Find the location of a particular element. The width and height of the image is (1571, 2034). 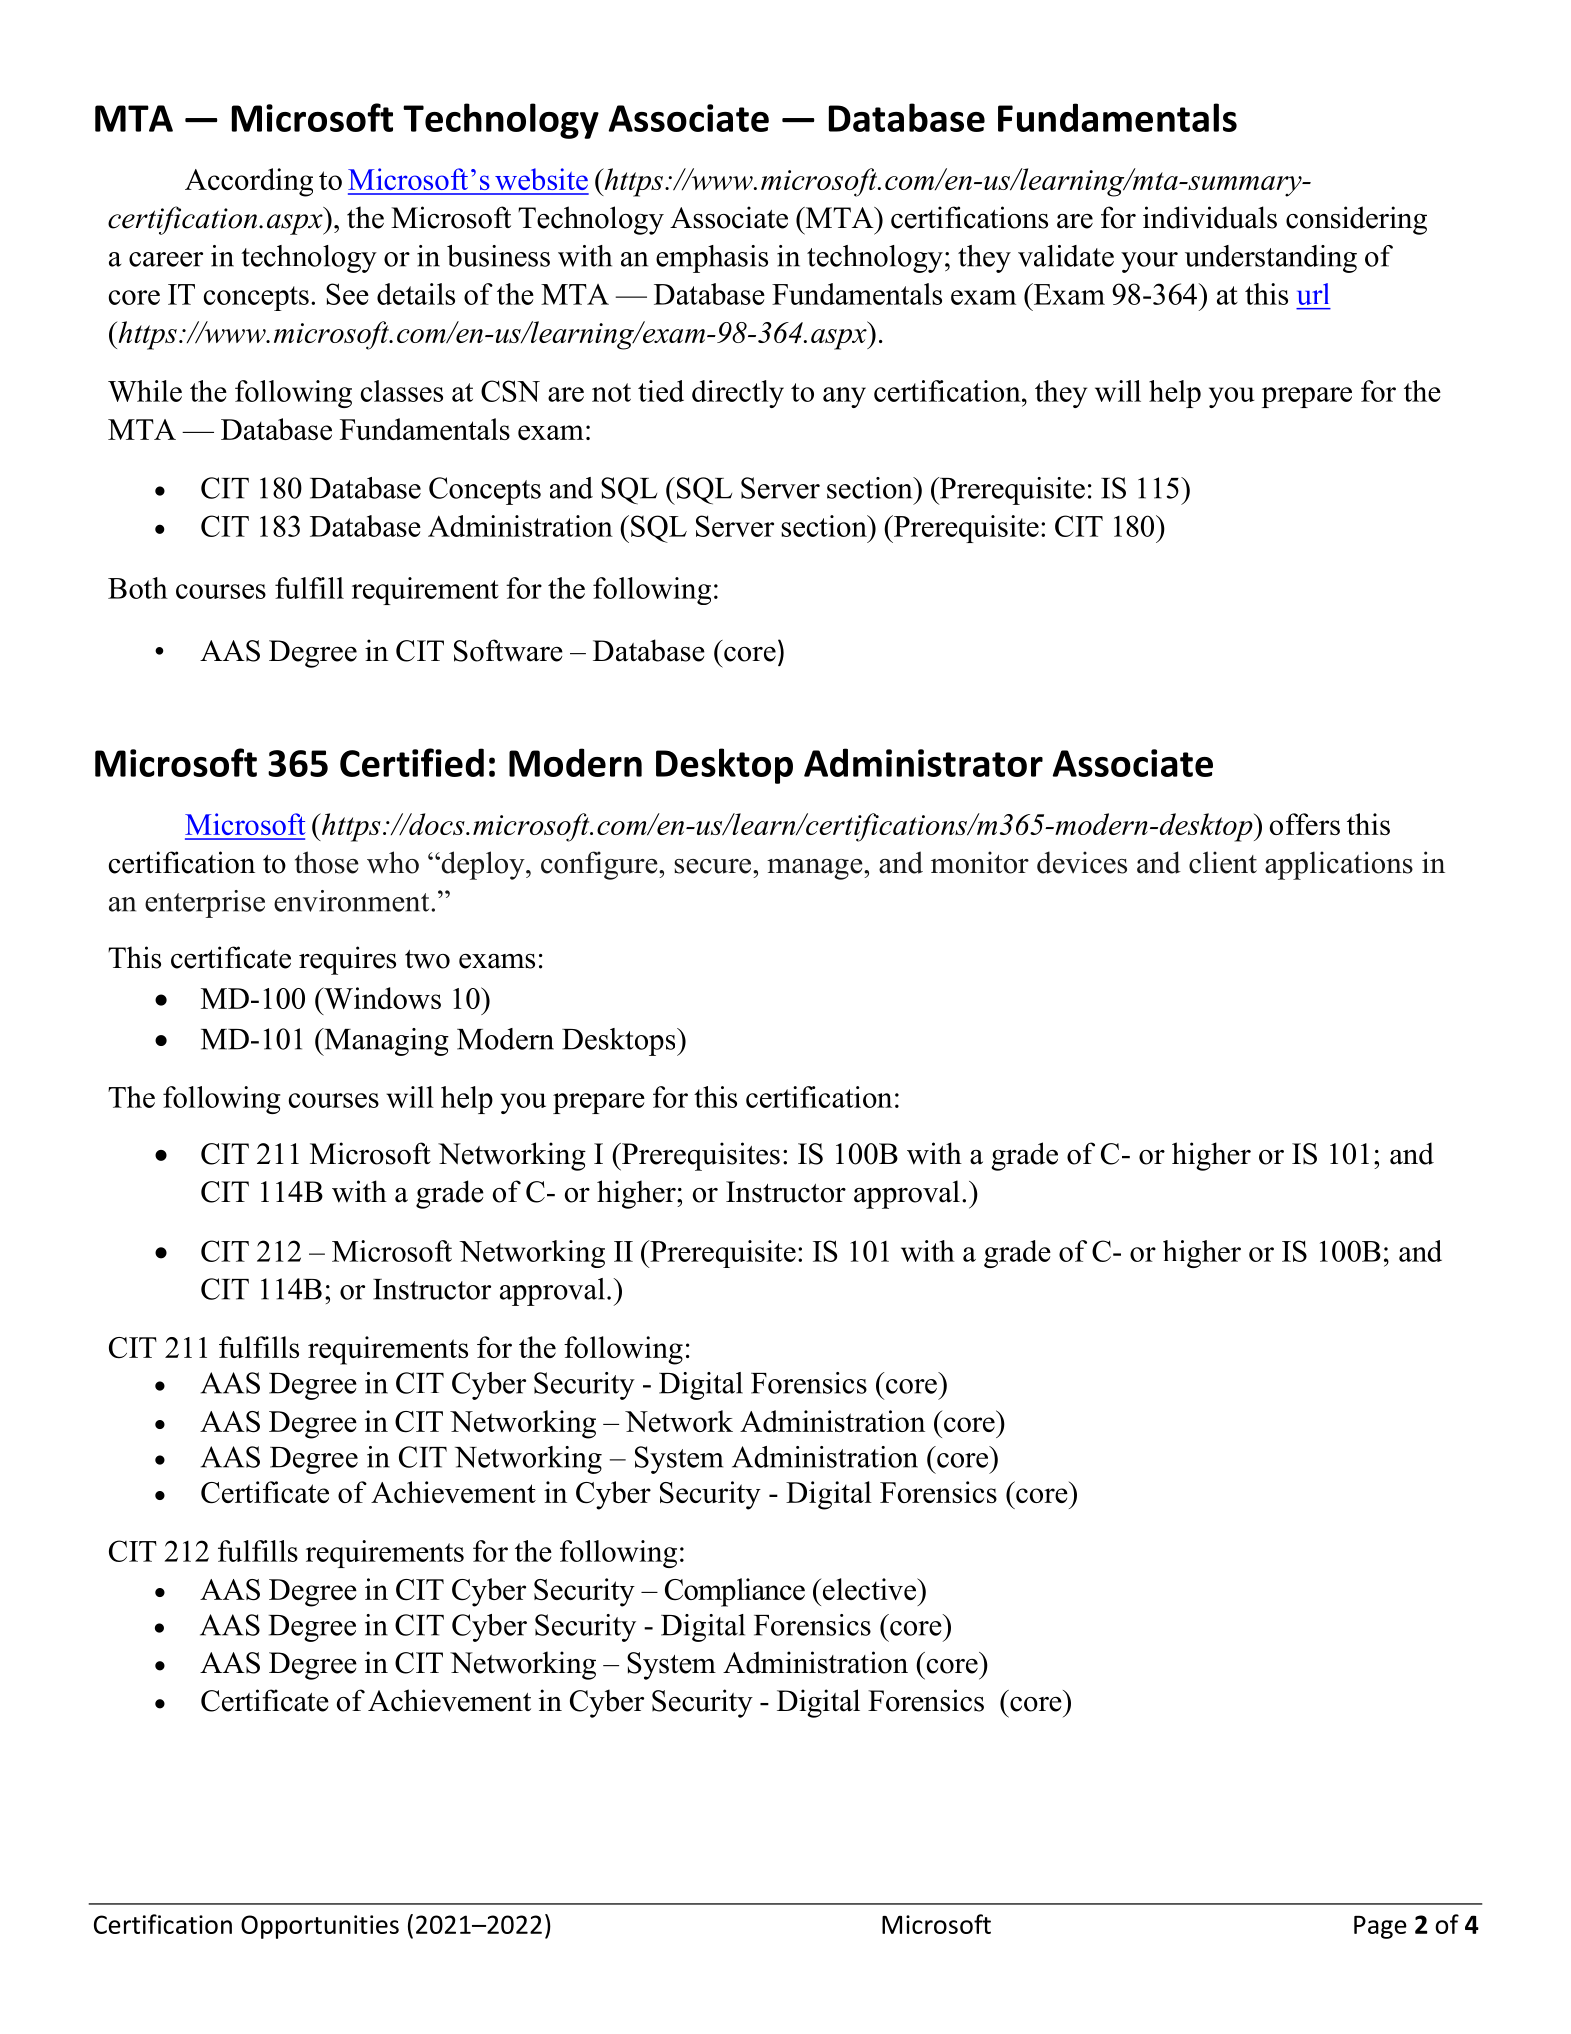

elective is located at coordinates (870, 1589).
